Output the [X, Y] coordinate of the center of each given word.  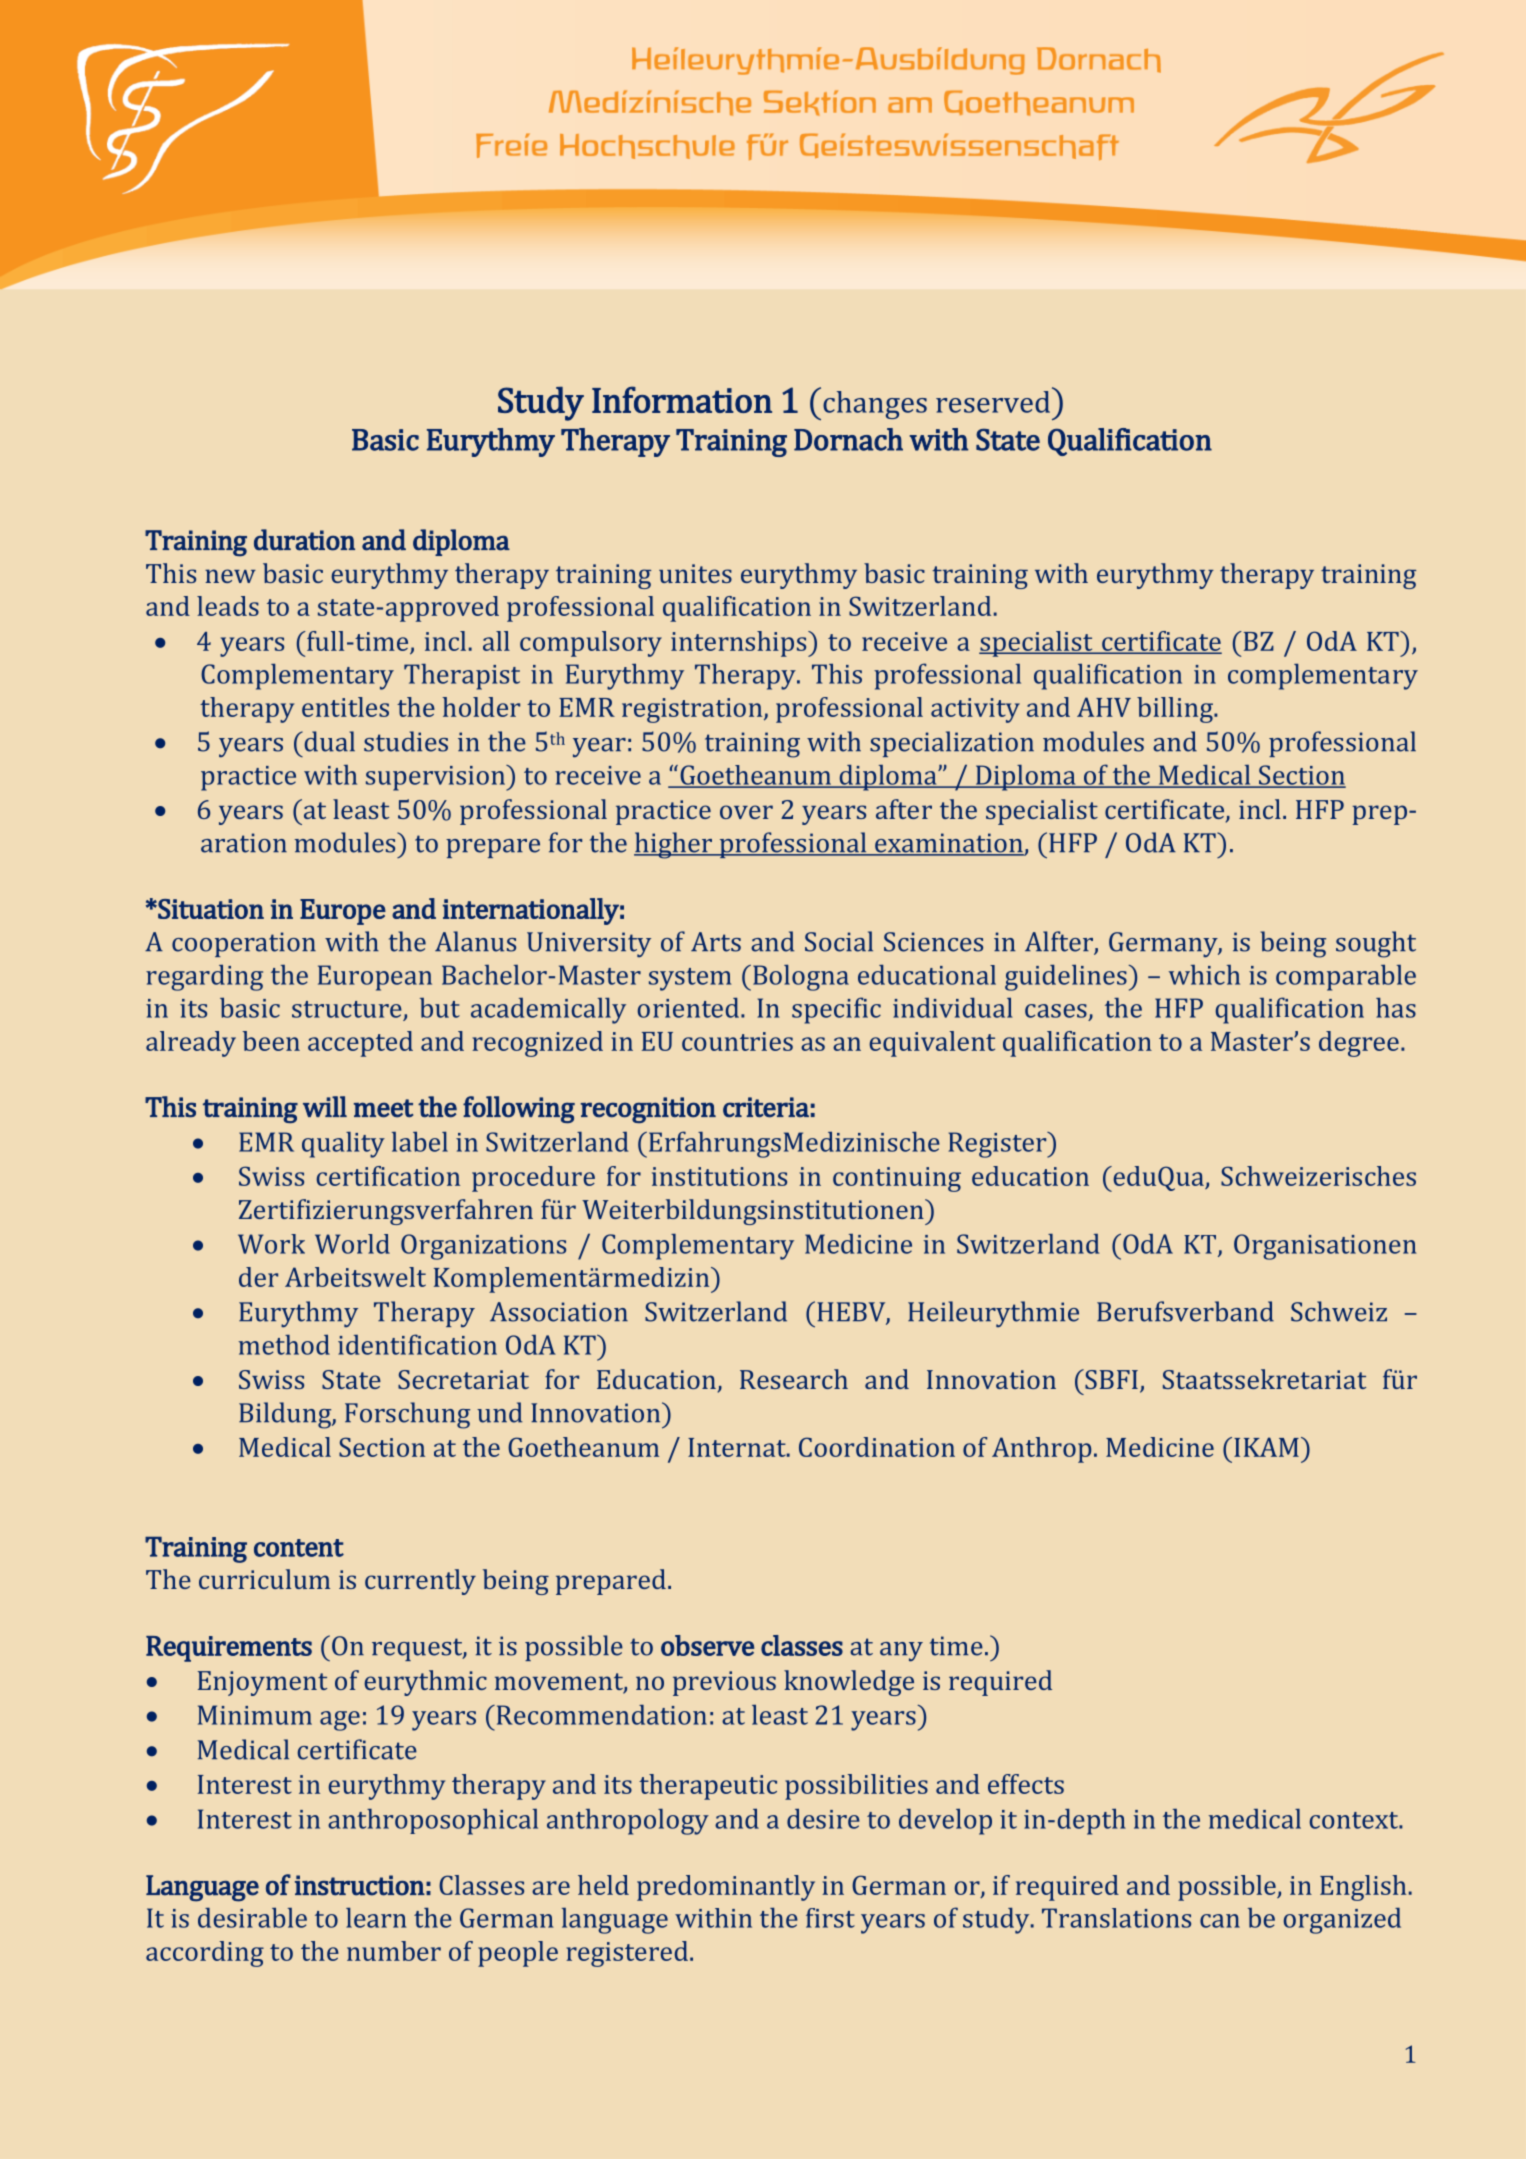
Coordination [877, 1447]
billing [1176, 710]
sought [1376, 944]
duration [304, 540]
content [299, 1548]
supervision [437, 778]
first [830, 1918]
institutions [719, 1176]
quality [343, 1145]
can [1220, 1921]
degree [1359, 1044]
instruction [360, 1885]
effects [1026, 1784]
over [746, 812]
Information [682, 399]
